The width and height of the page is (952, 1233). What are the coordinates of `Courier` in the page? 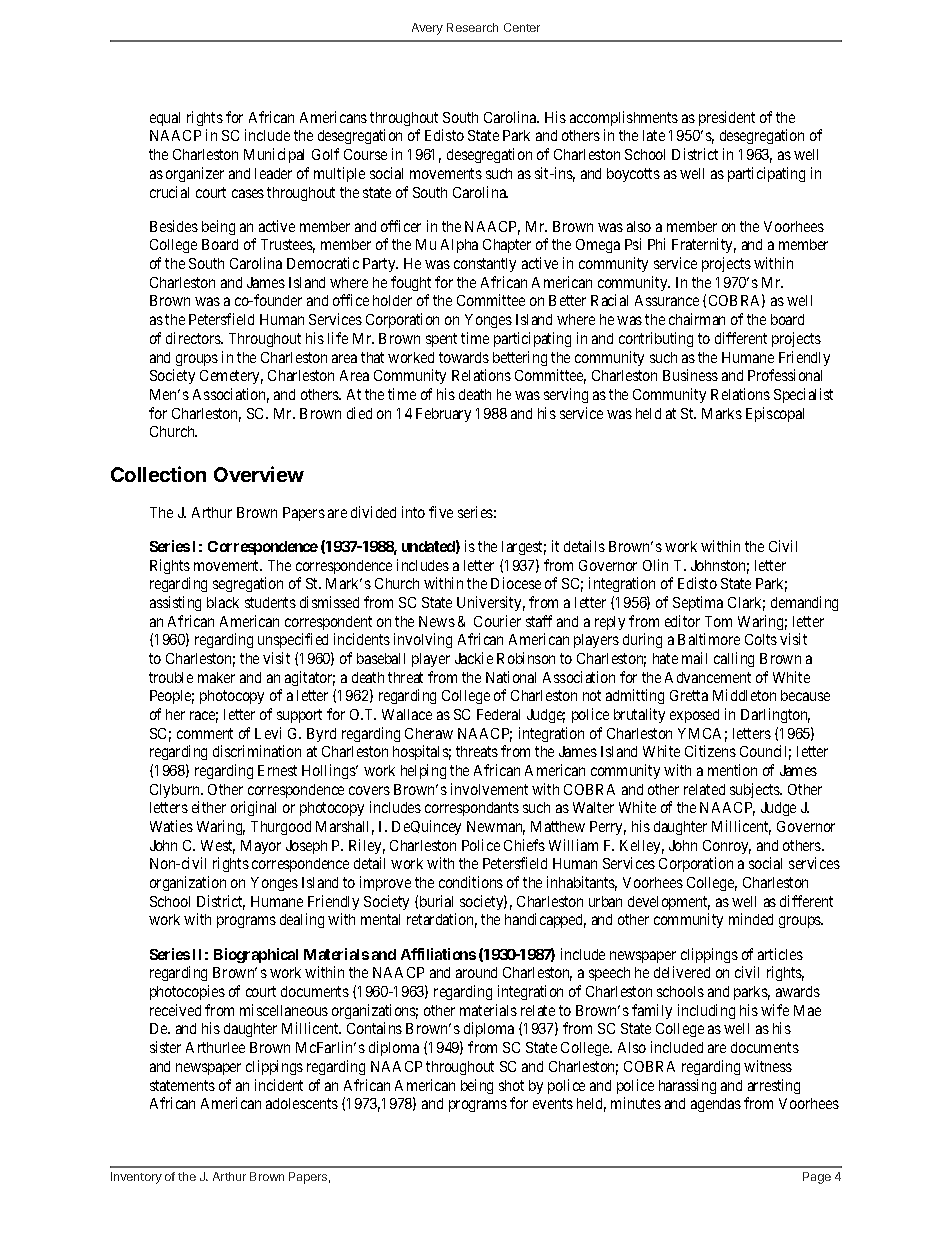 It's located at (497, 621).
